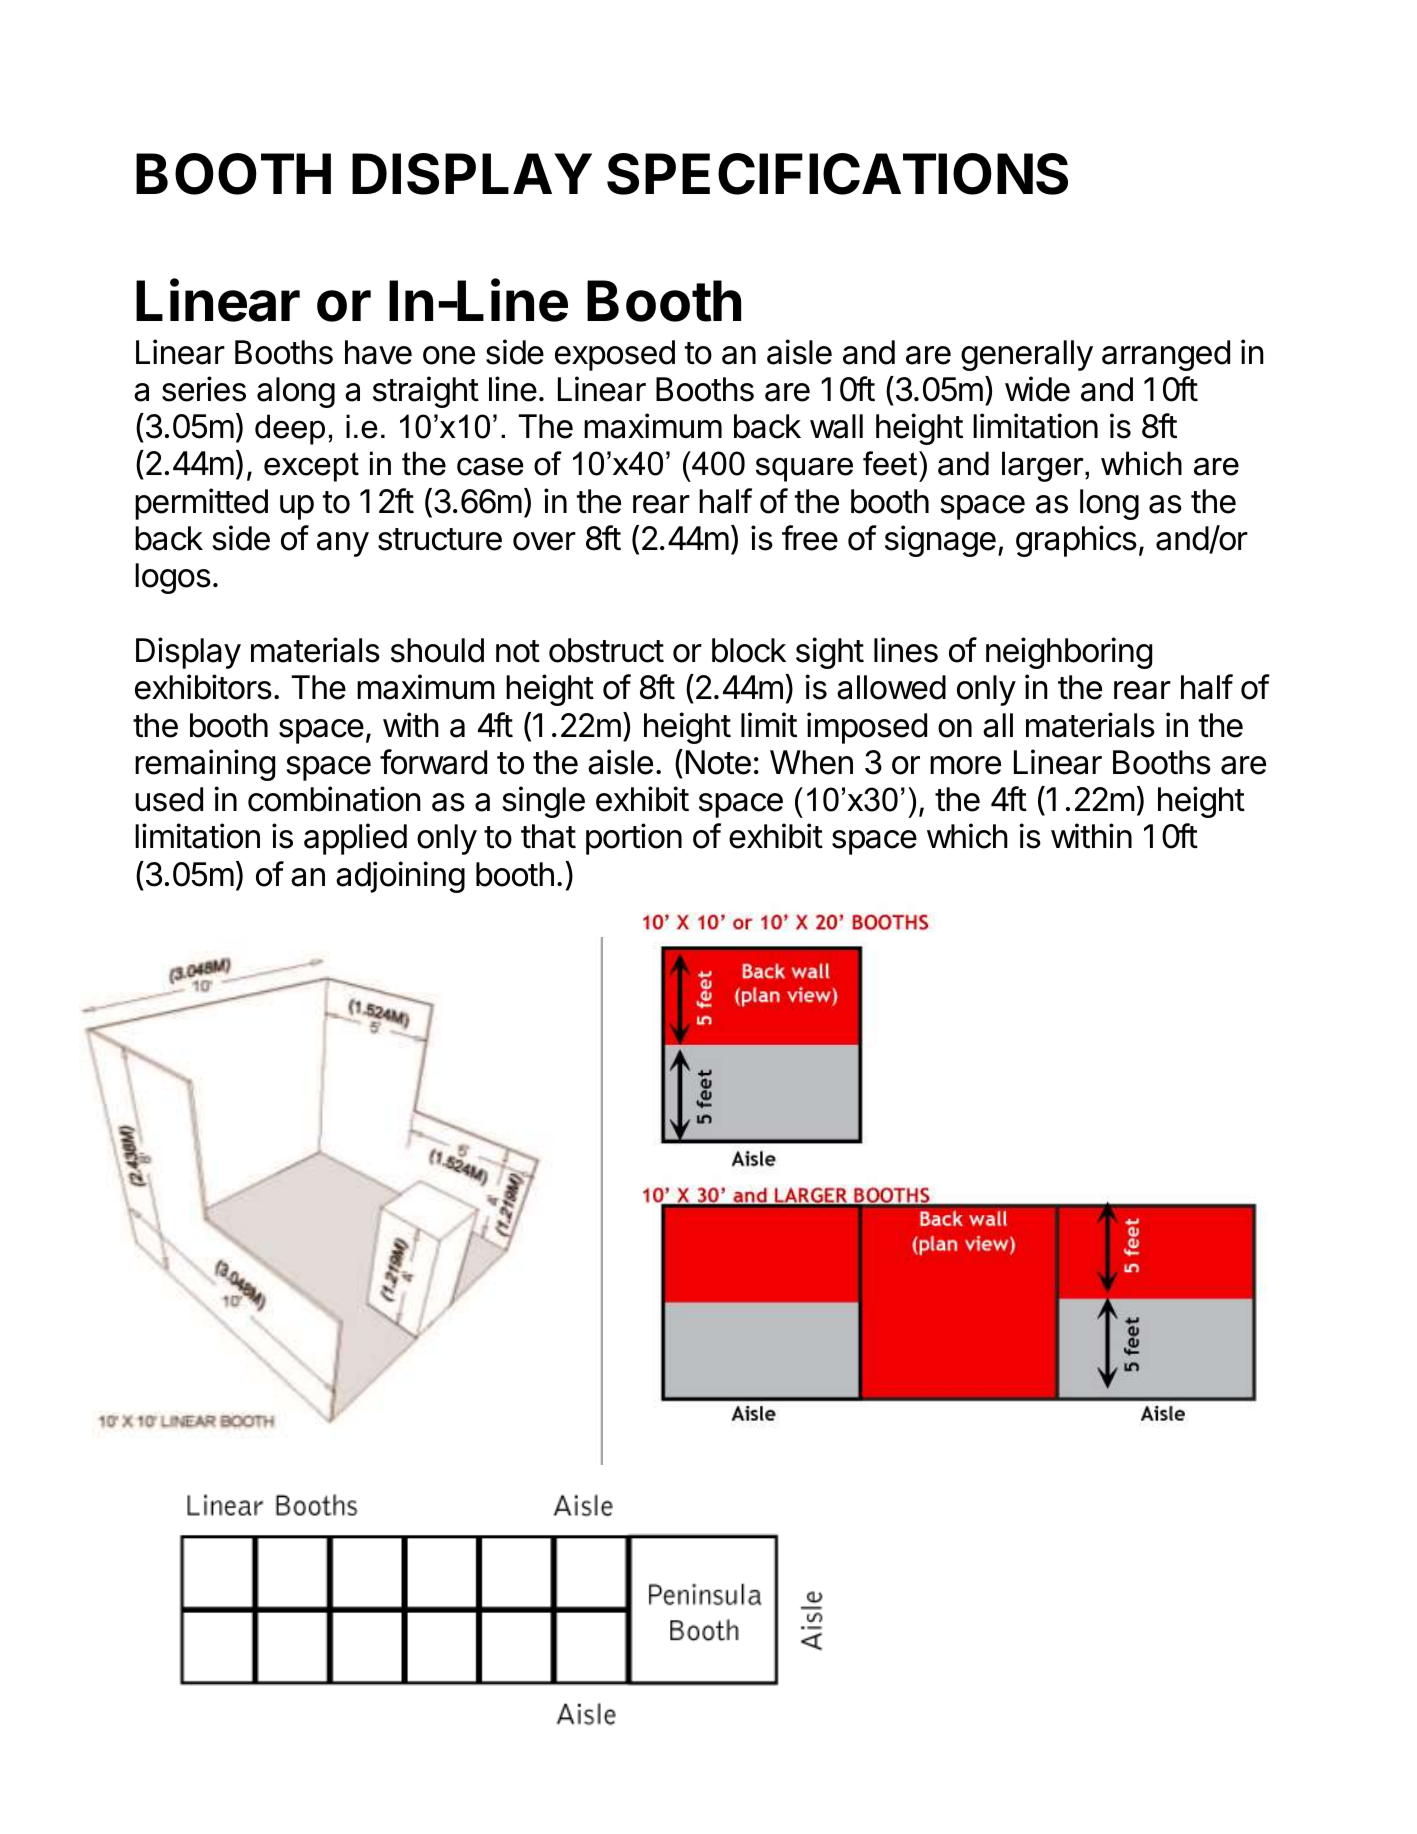 Image resolution: width=1417 pixels, height=1834 pixels. Describe the element at coordinates (355, 839) in the image. I see `applied` at that location.
